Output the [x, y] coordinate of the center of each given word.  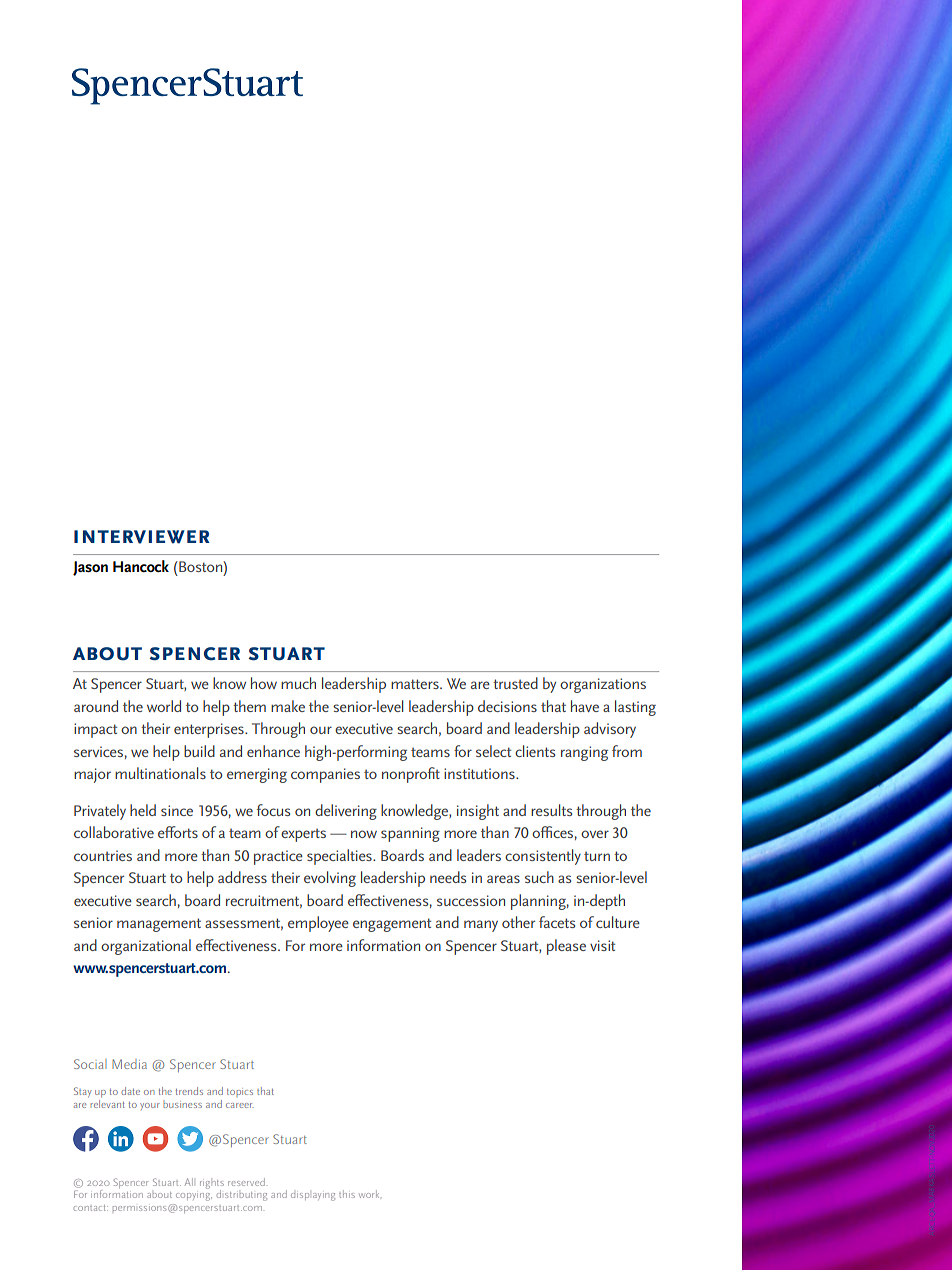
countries [103, 855]
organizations [603, 685]
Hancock [141, 566]
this [347, 1194]
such [539, 877]
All [189, 1182]
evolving [330, 879]
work [369, 1194]
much [298, 683]
